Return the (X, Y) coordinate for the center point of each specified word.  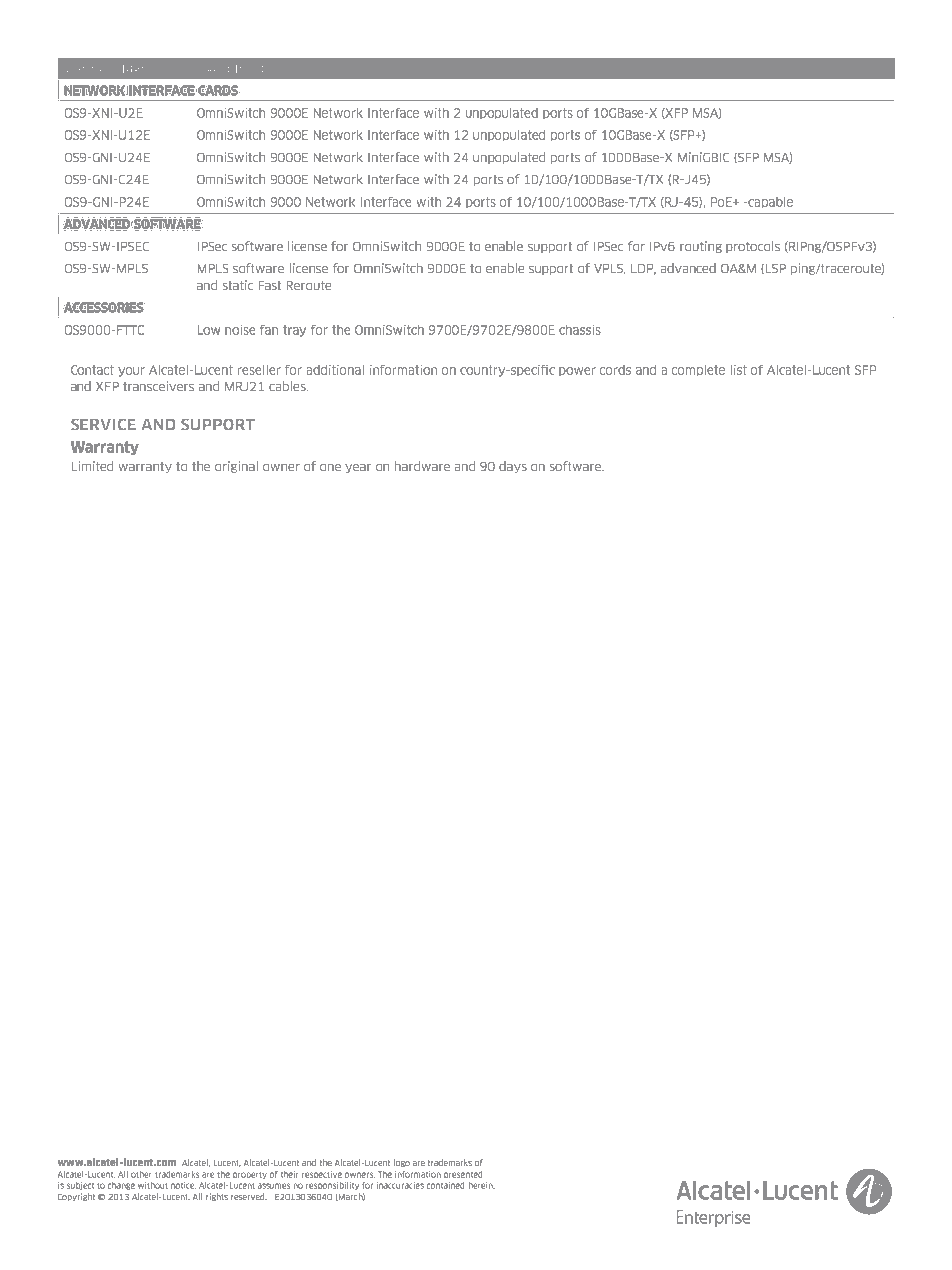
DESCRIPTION (233, 68)
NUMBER (122, 68)
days (513, 467)
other (141, 1174)
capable (770, 202)
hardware (422, 466)
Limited (92, 466)
